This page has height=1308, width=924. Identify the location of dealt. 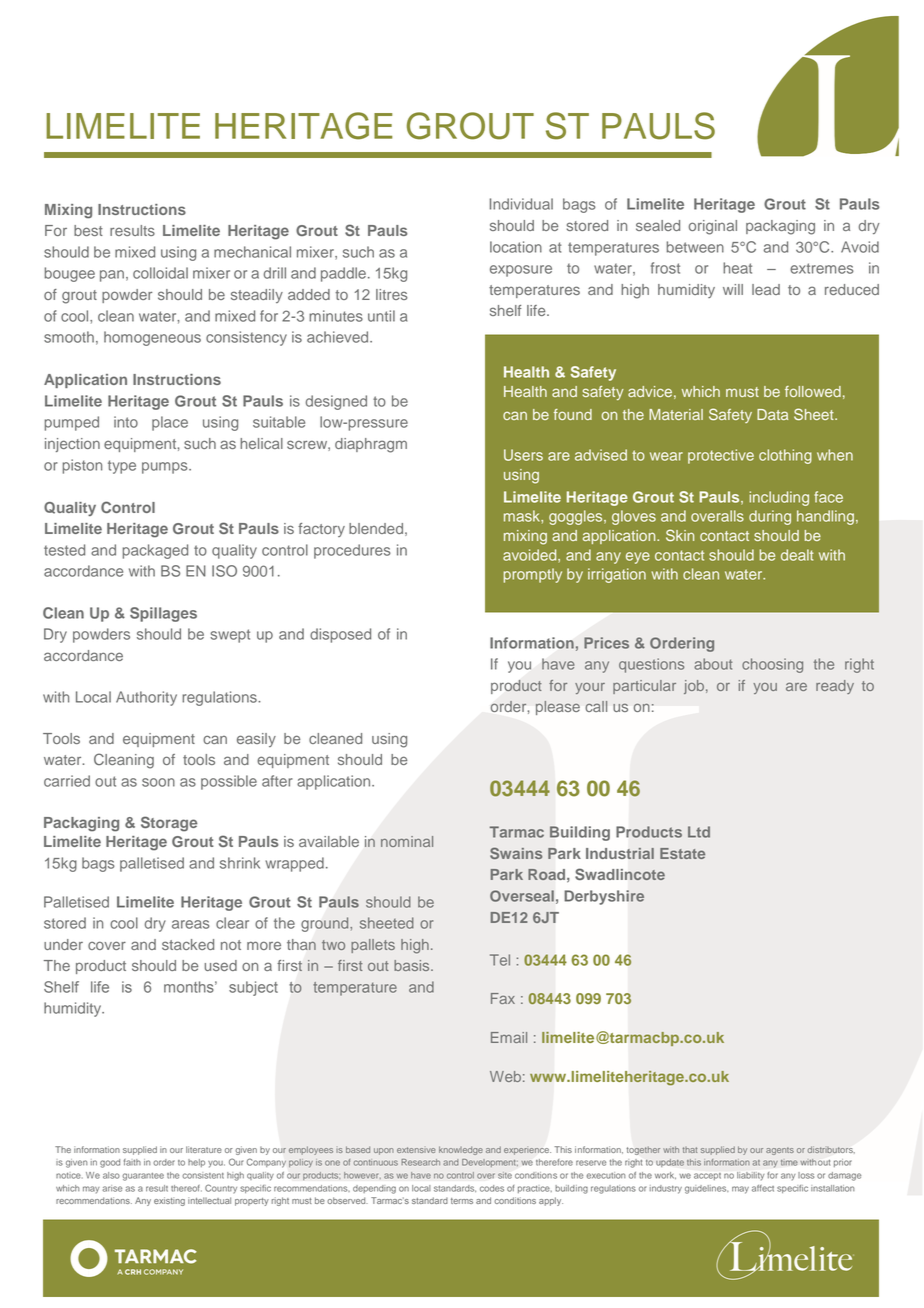
(797, 555).
